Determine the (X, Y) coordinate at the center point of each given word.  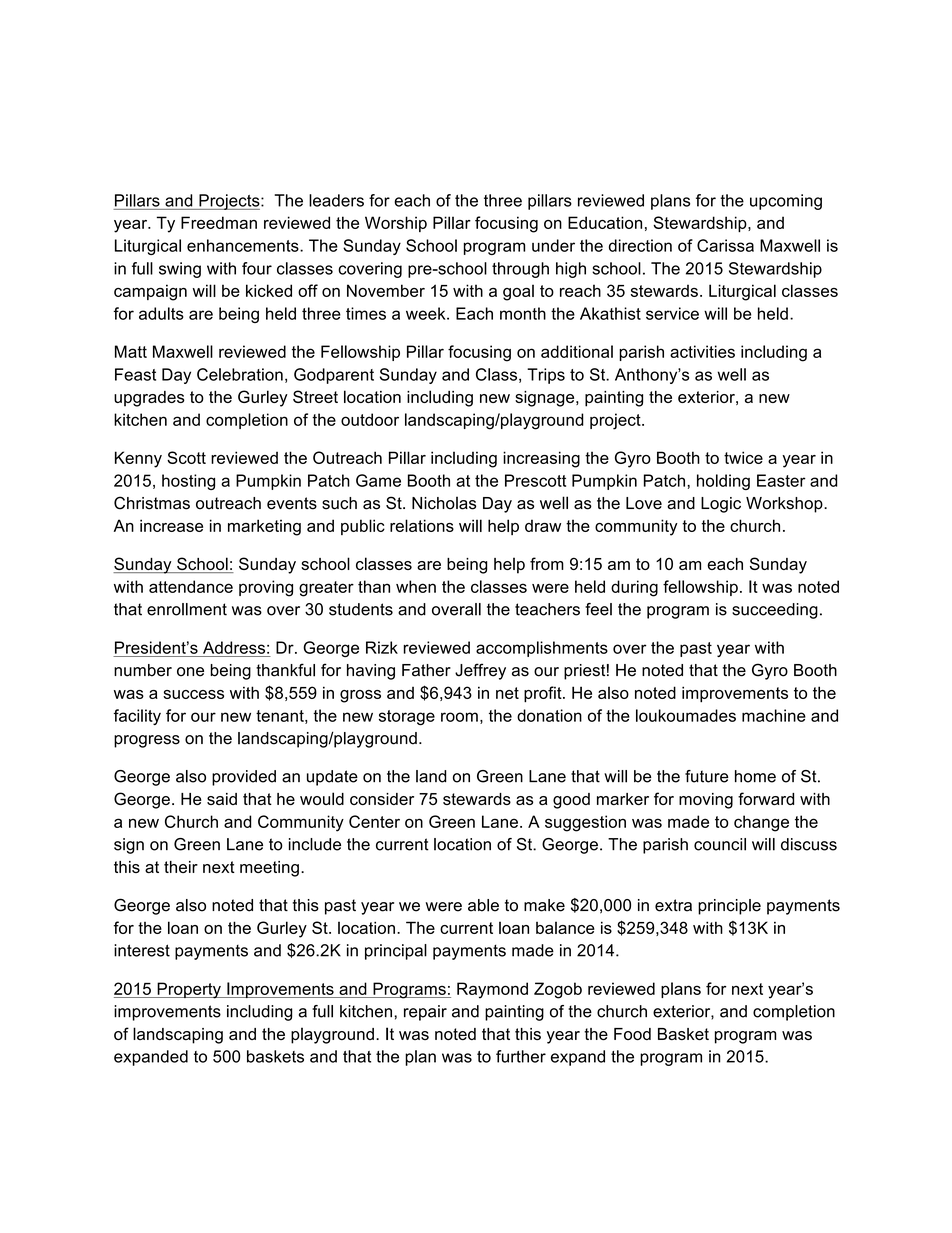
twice (743, 457)
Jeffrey (480, 671)
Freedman (219, 222)
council (720, 844)
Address (234, 647)
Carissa (725, 245)
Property (189, 990)
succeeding (775, 611)
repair (425, 1013)
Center (374, 821)
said (222, 799)
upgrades (149, 399)
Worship (396, 224)
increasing (541, 459)
